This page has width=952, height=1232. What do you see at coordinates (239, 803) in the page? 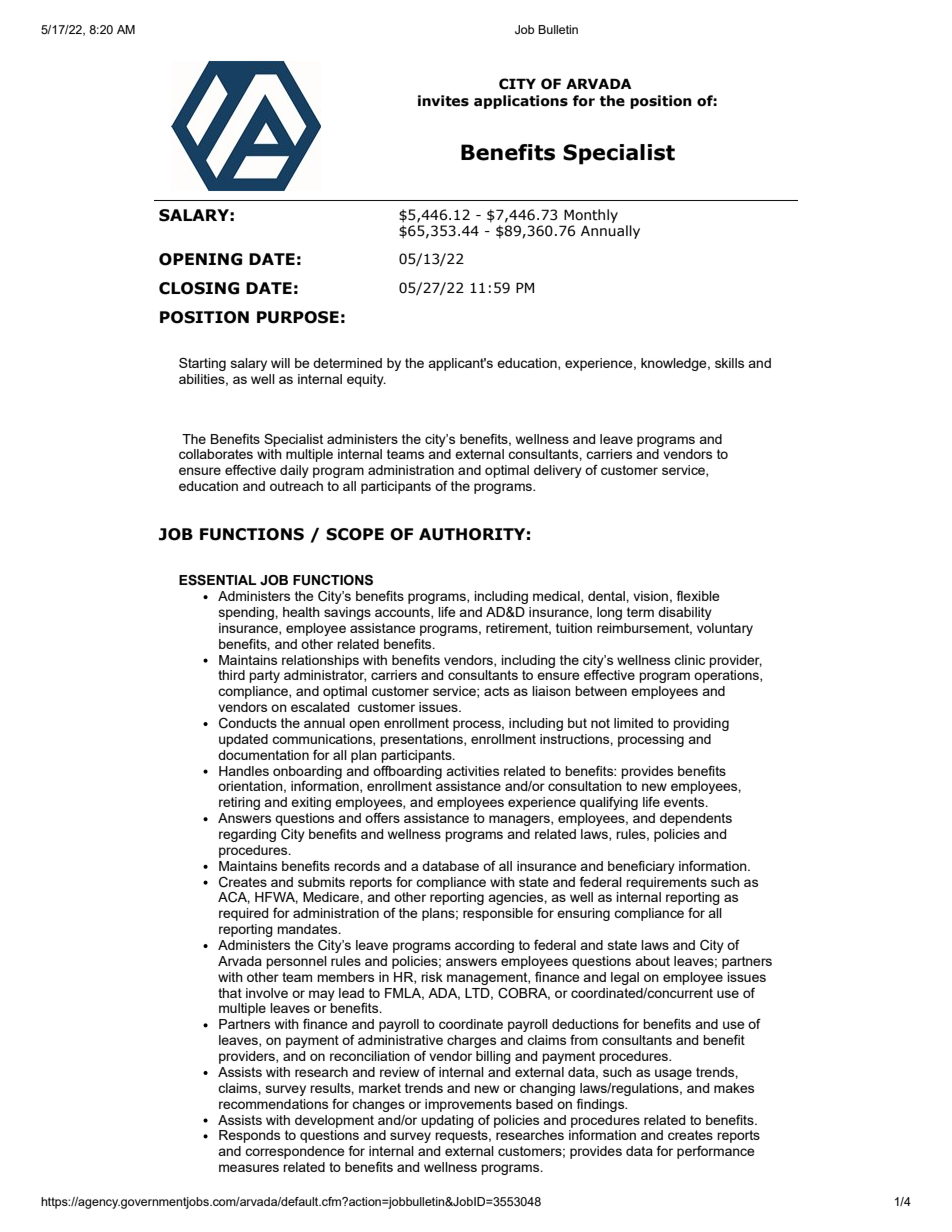
I see `retiring` at bounding box center [239, 803].
